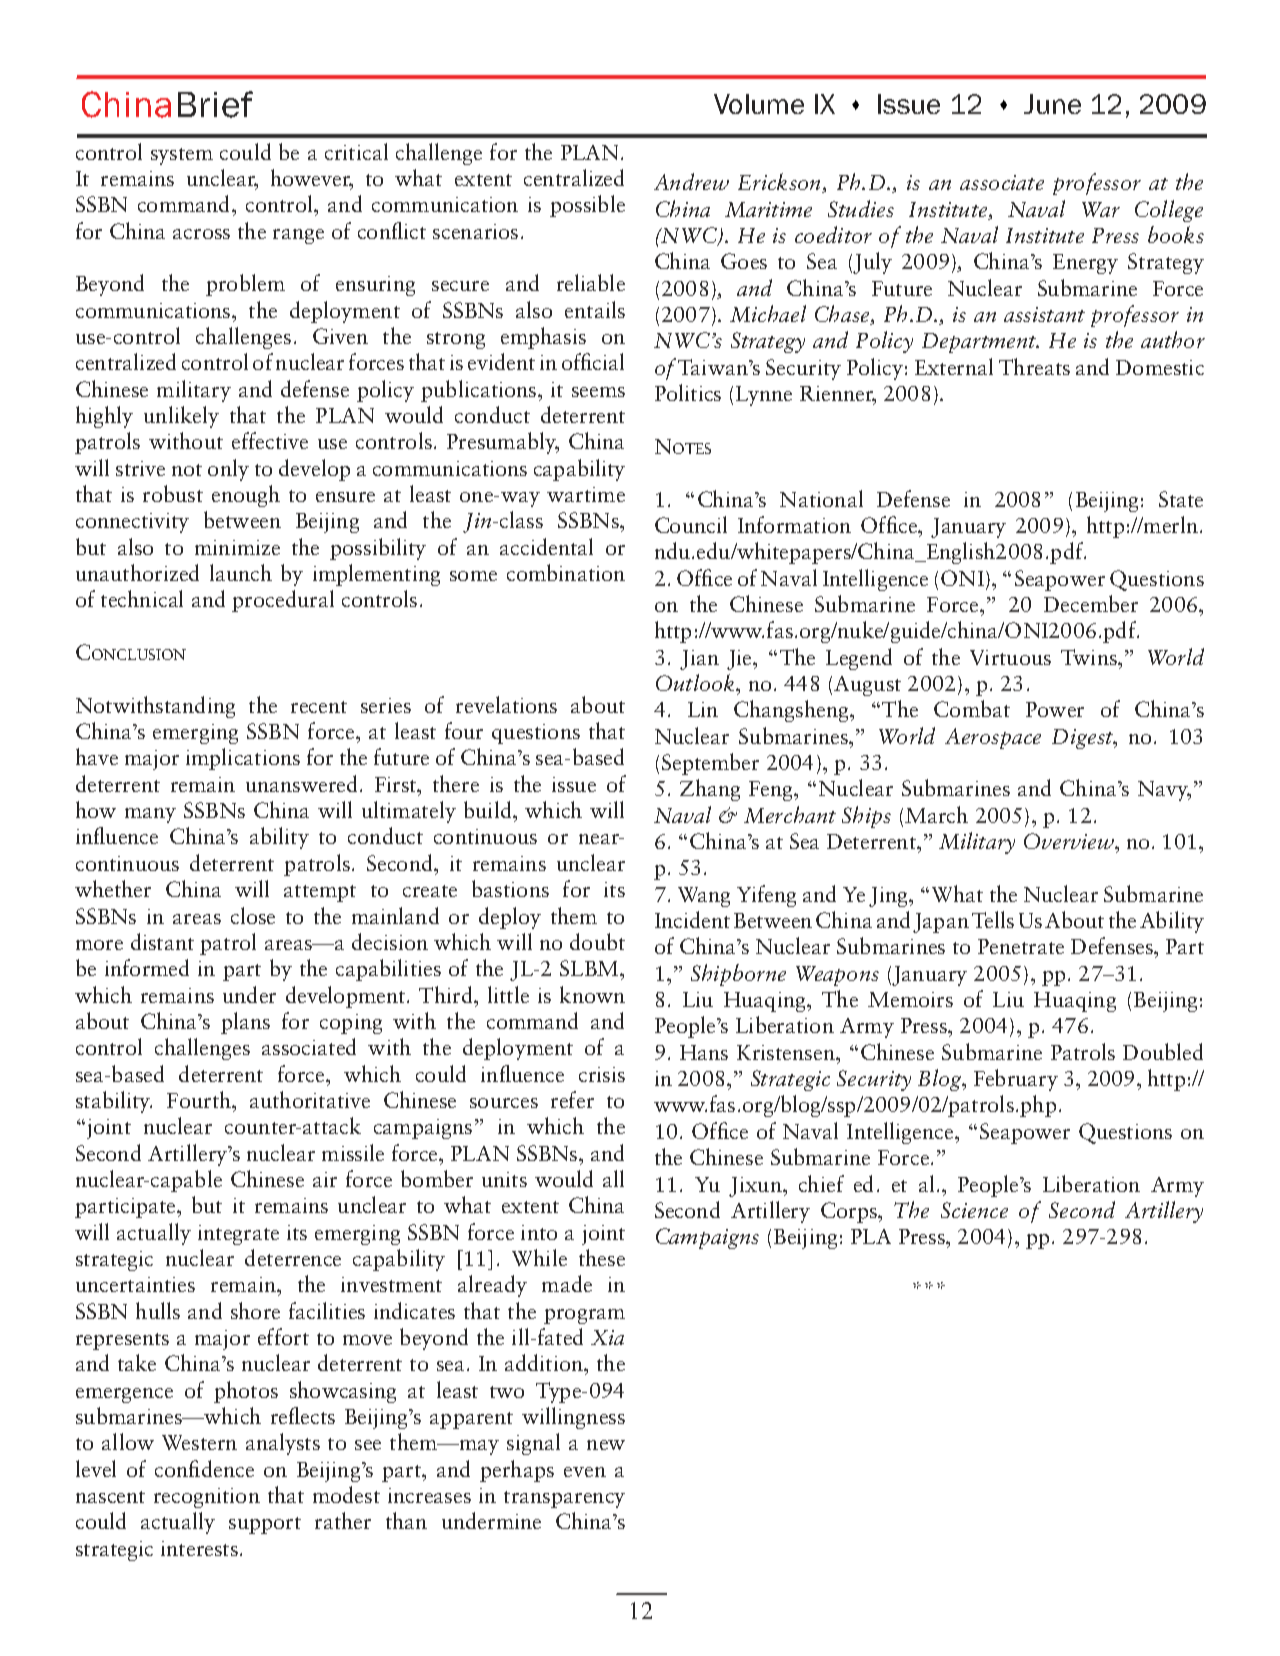  What do you see at coordinates (351, 1024) in the image?
I see `coping` at bounding box center [351, 1024].
